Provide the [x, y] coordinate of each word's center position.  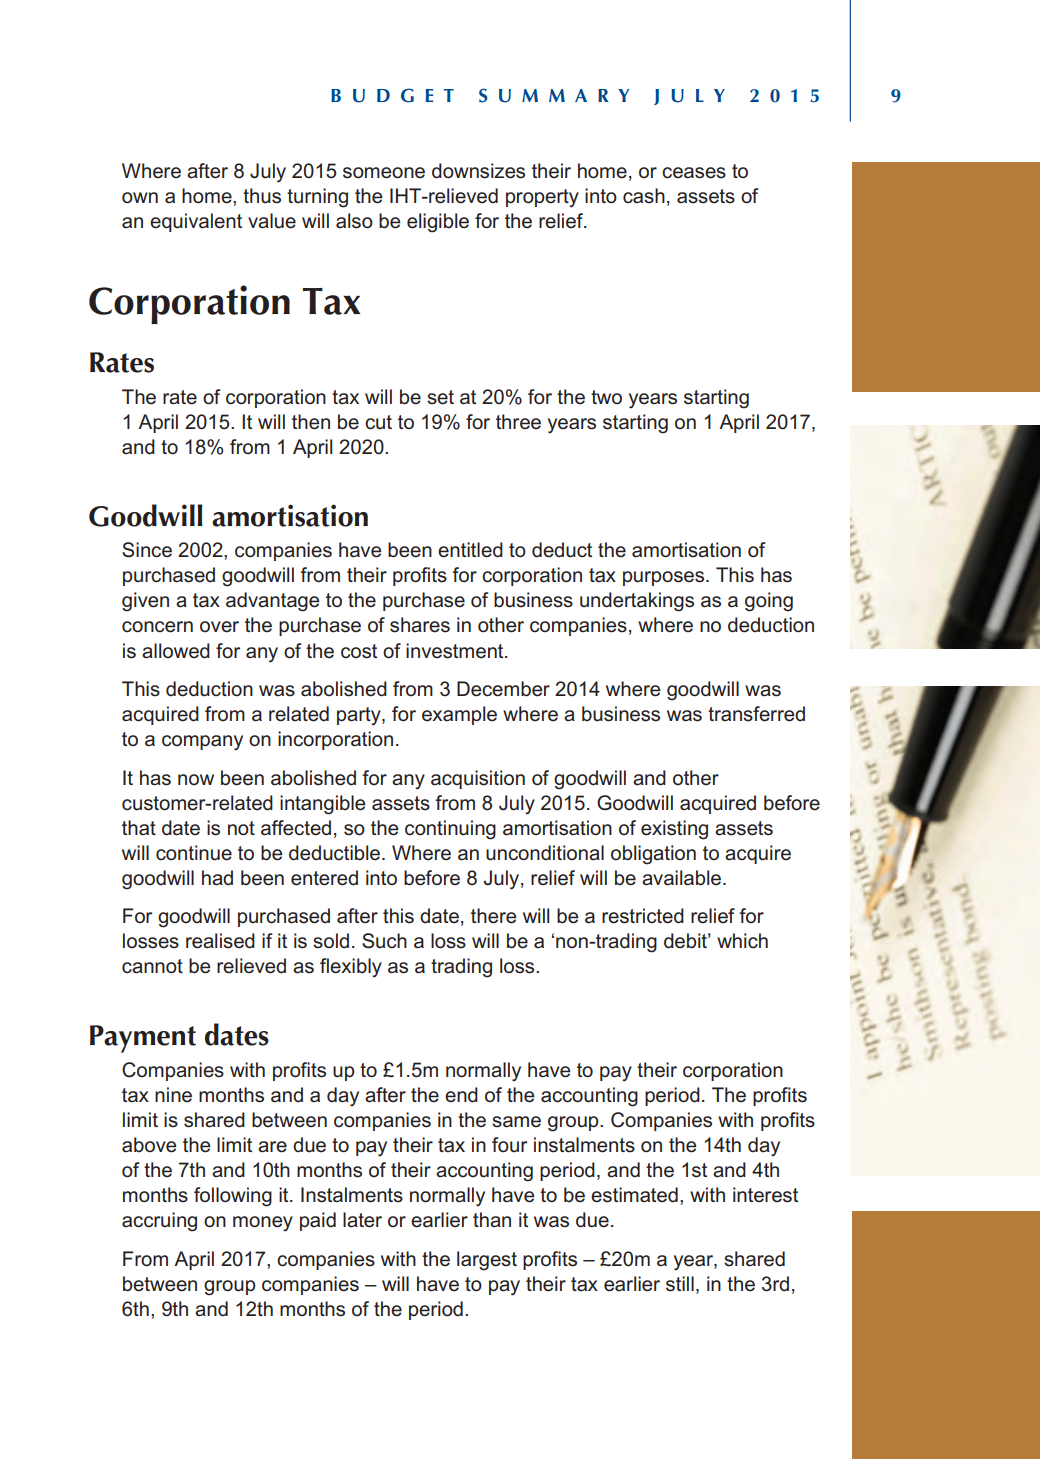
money [263, 1223]
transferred [756, 714]
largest [487, 1261]
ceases [694, 173]
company [202, 743]
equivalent [196, 222]
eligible [438, 223]
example [459, 715]
